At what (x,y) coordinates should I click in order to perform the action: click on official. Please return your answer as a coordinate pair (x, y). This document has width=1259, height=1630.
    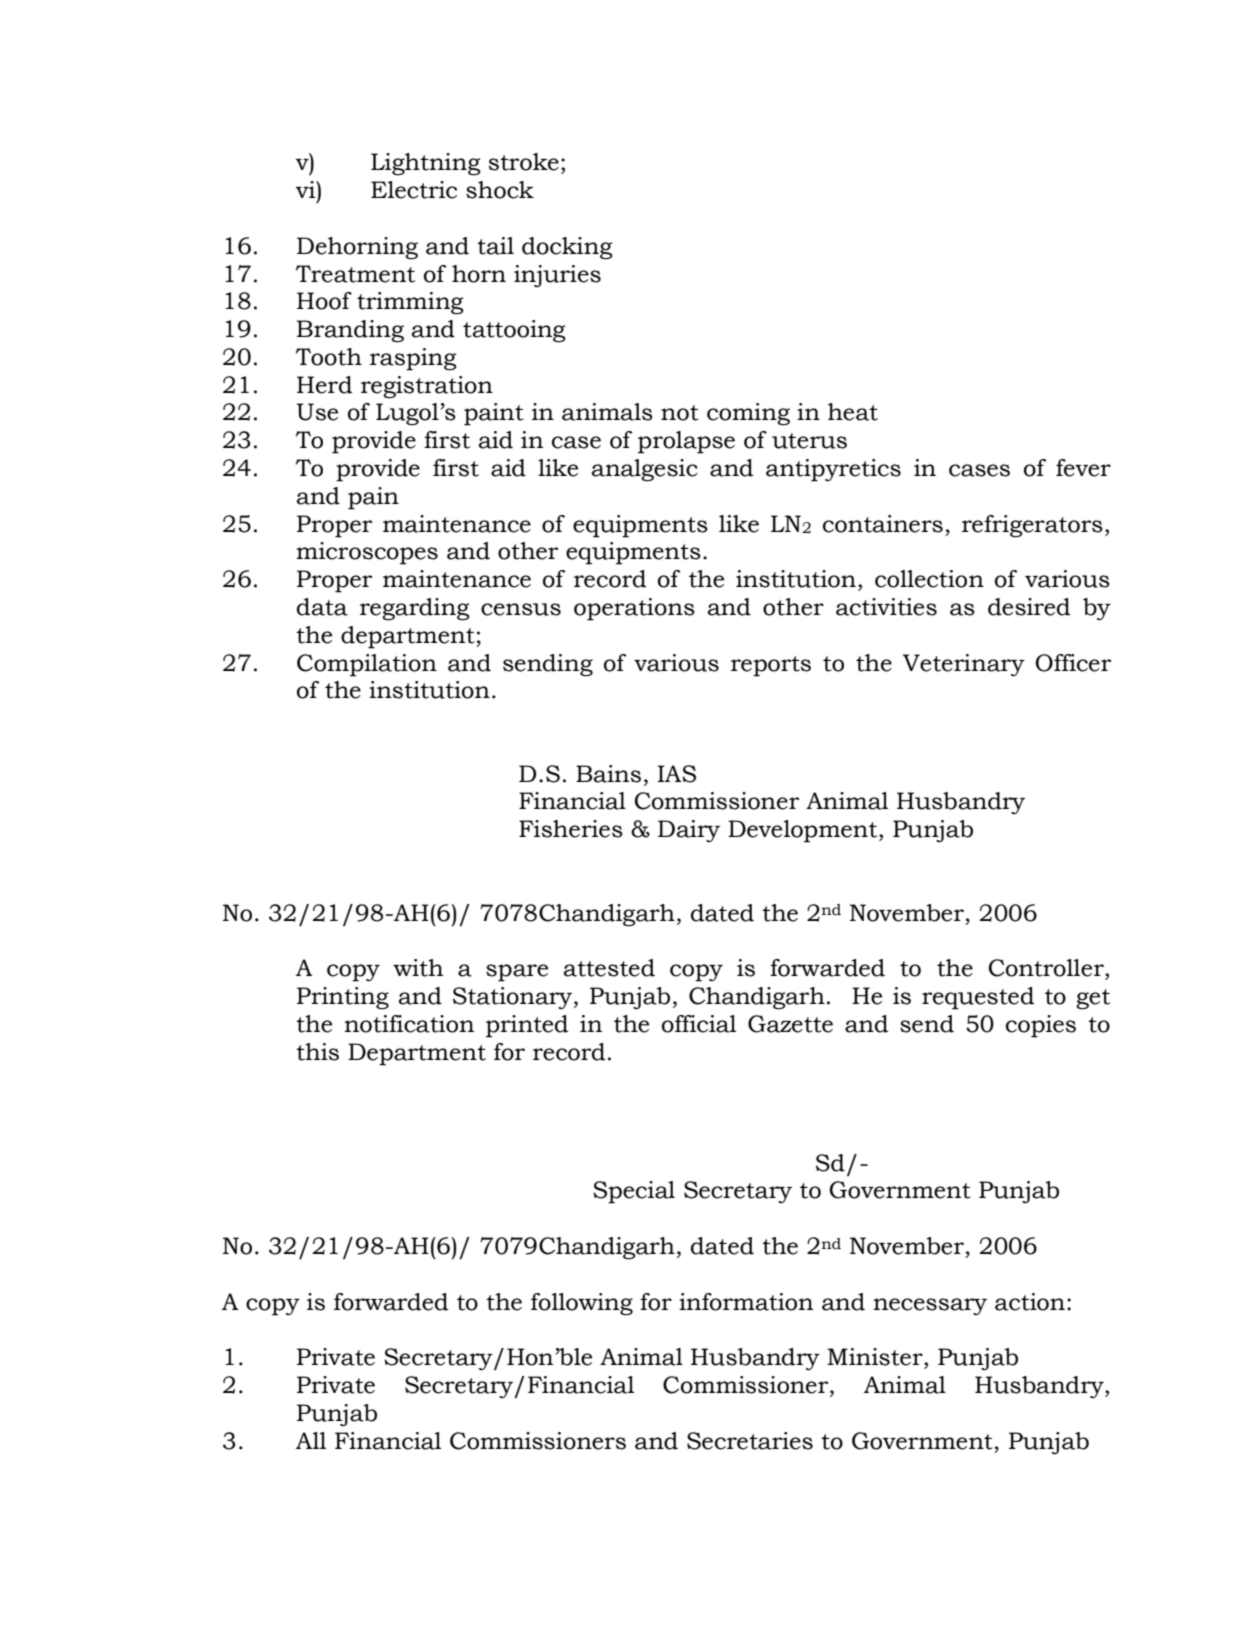
    Looking at the image, I should click on (699, 1024).
